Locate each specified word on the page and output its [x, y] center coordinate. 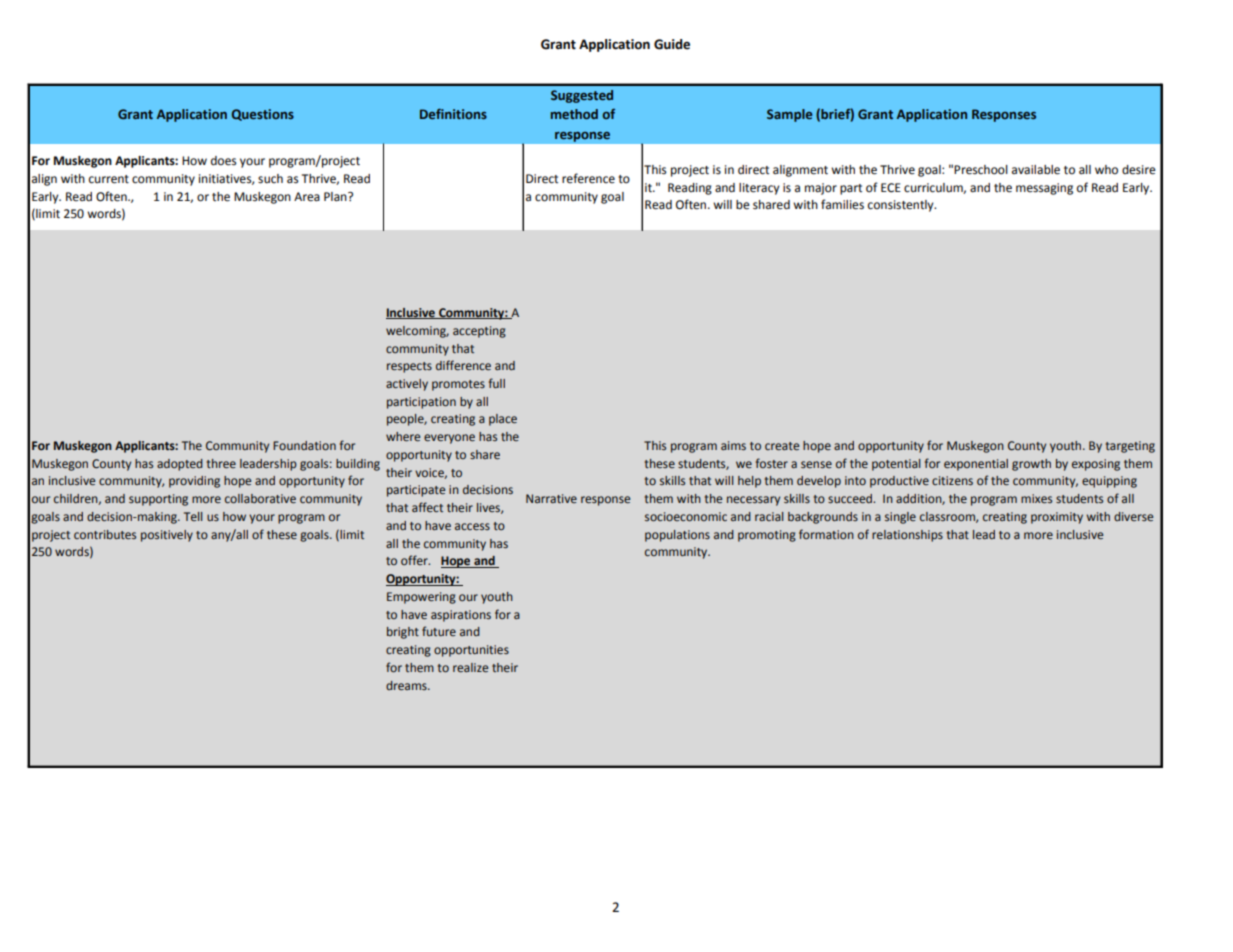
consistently [902, 206]
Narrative [551, 498]
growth [1031, 465]
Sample [789, 115]
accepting [479, 332]
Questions [263, 115]
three [221, 463]
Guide [672, 44]
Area [307, 197]
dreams [407, 685]
